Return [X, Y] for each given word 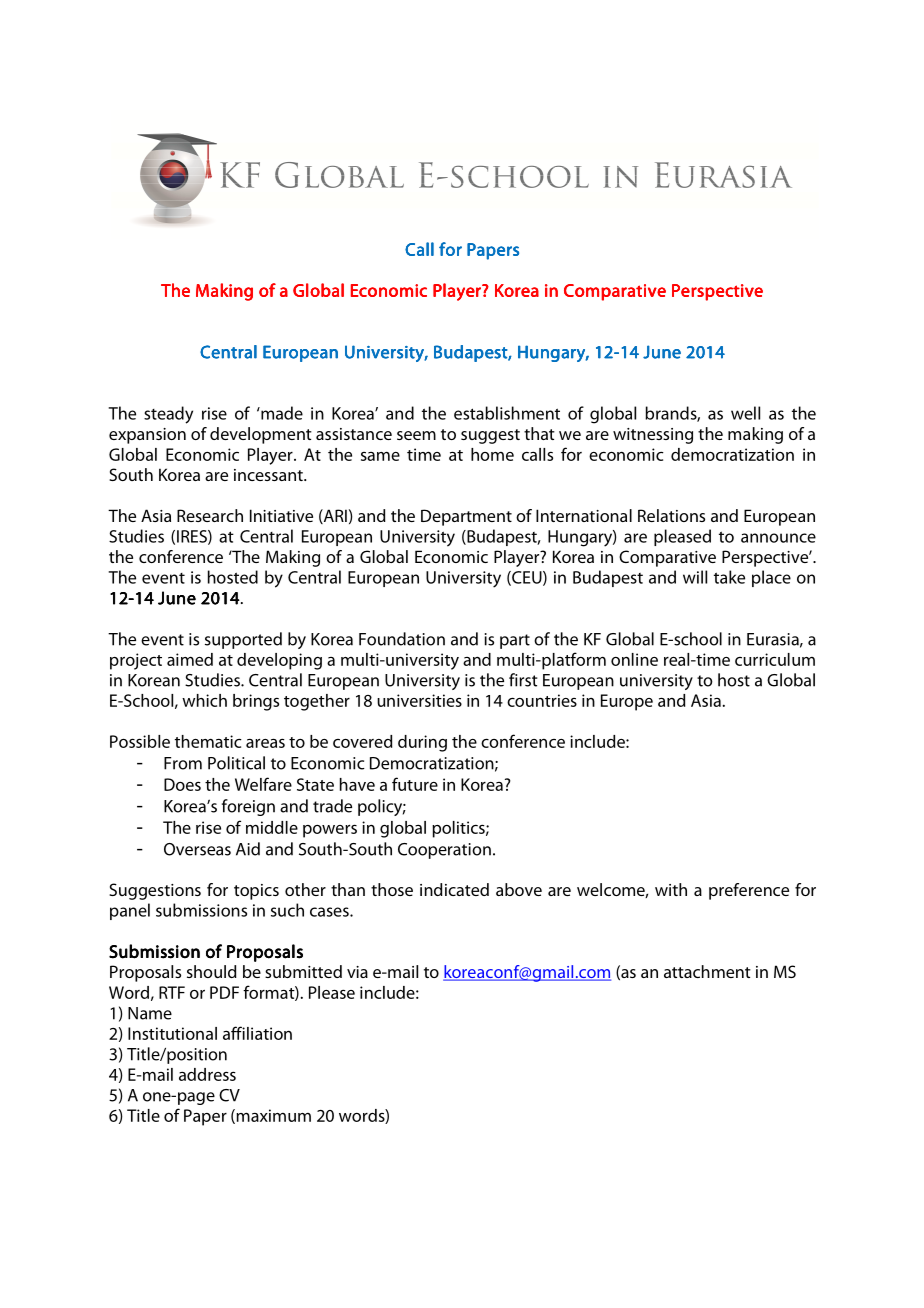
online [634, 659]
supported [243, 640]
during [422, 743]
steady [168, 415]
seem [416, 435]
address [207, 1074]
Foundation [402, 639]
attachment [707, 971]
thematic [208, 741]
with [671, 889]
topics [256, 892]
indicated [454, 889]
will [695, 577]
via [357, 972]
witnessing [653, 436]
